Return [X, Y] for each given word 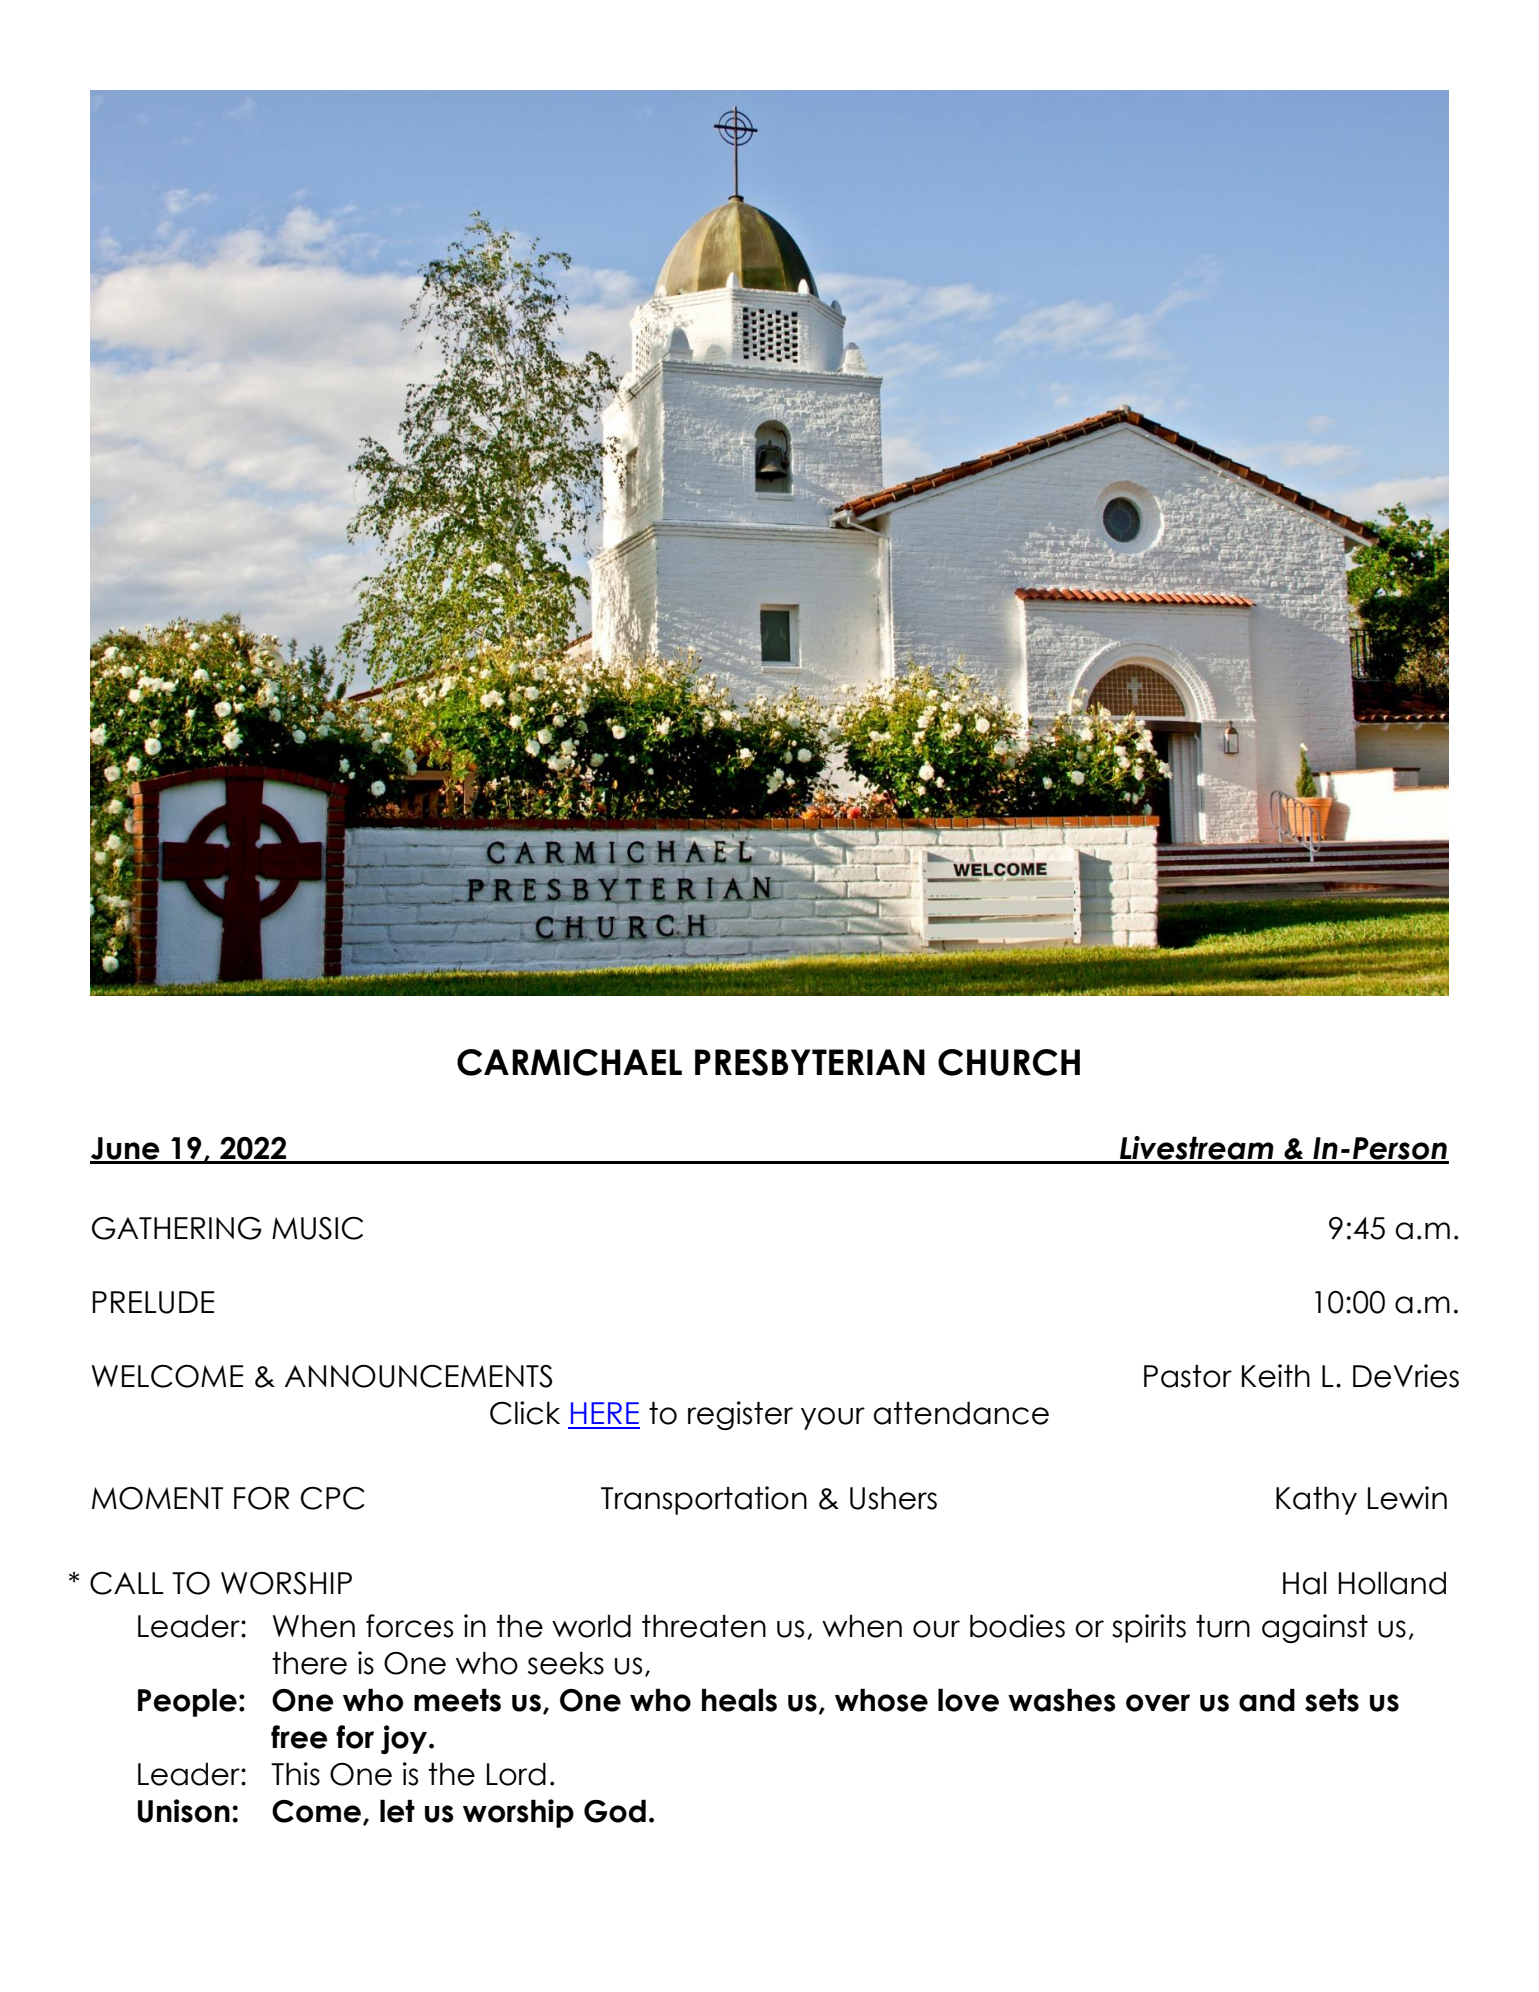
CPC [333, 1498]
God [615, 1811]
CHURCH [1009, 1062]
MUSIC [317, 1228]
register [740, 1415]
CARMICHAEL [569, 1062]
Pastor [1188, 1376]
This [295, 1774]
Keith [1276, 1376]
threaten [704, 1626]
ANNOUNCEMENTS [418, 1376]
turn [1223, 1626]
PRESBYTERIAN [810, 1062]
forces [409, 1626]
